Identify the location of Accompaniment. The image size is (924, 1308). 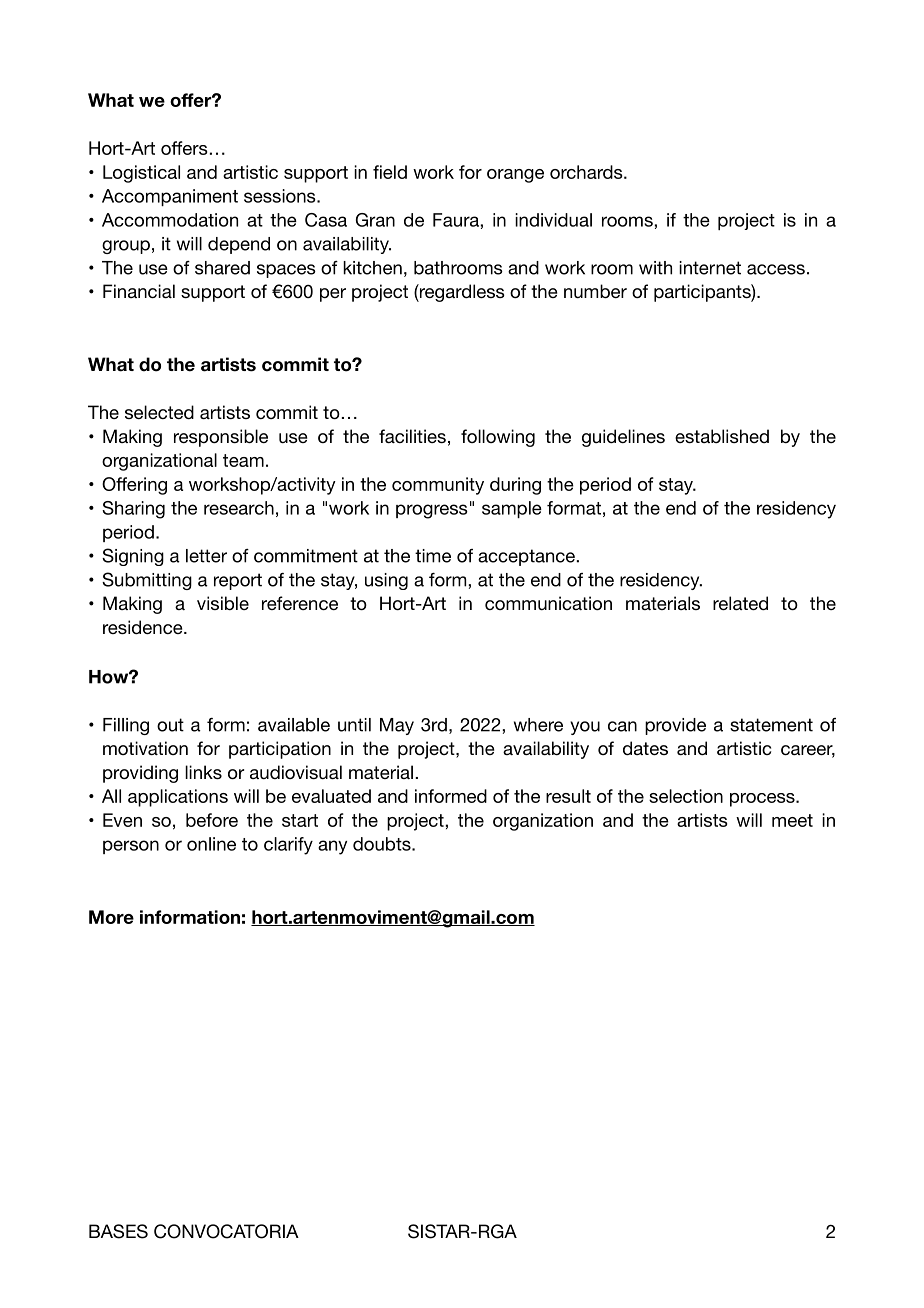
(170, 197).
